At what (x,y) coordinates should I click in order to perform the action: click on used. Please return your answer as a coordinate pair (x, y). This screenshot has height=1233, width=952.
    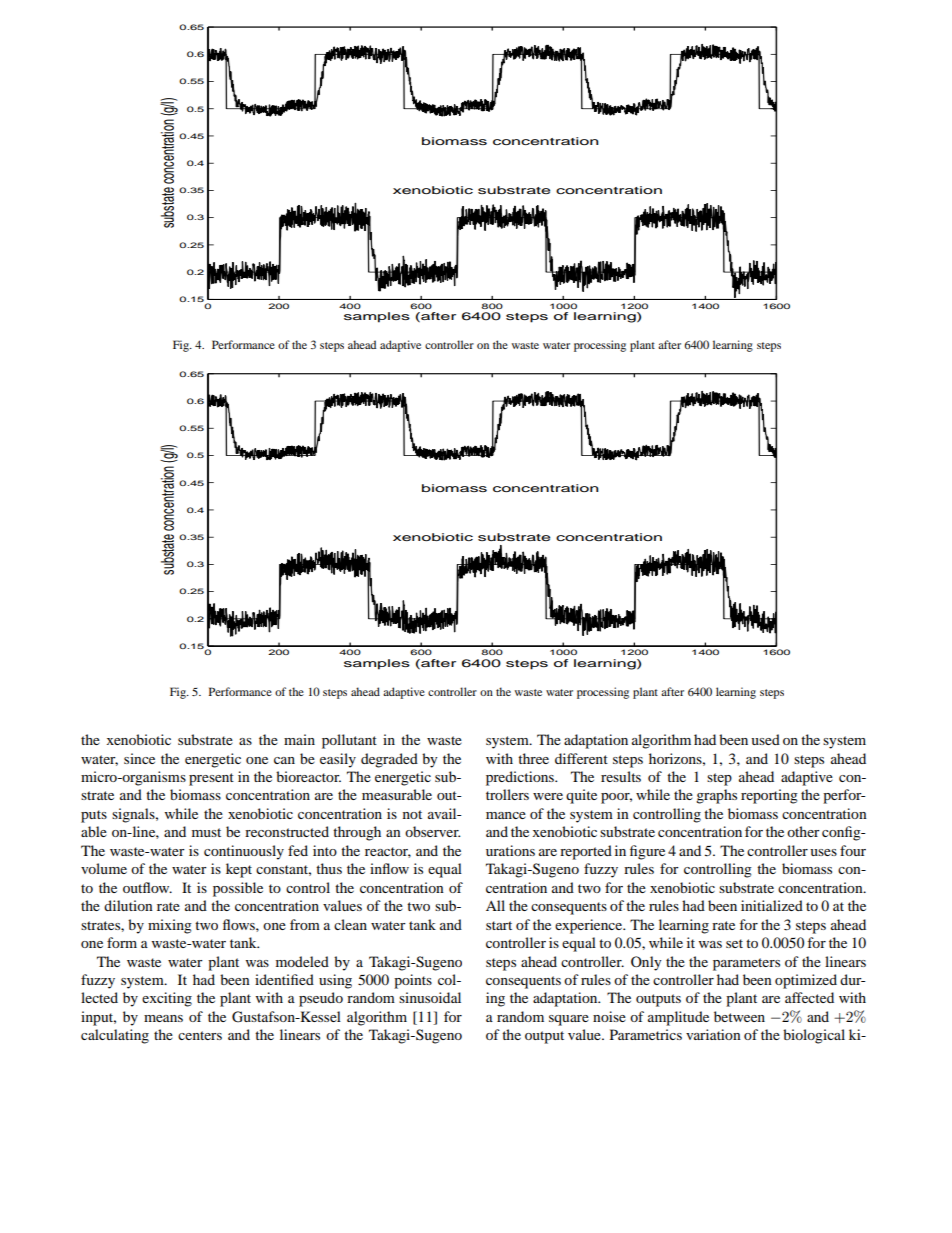
    Looking at the image, I should click on (765, 739).
